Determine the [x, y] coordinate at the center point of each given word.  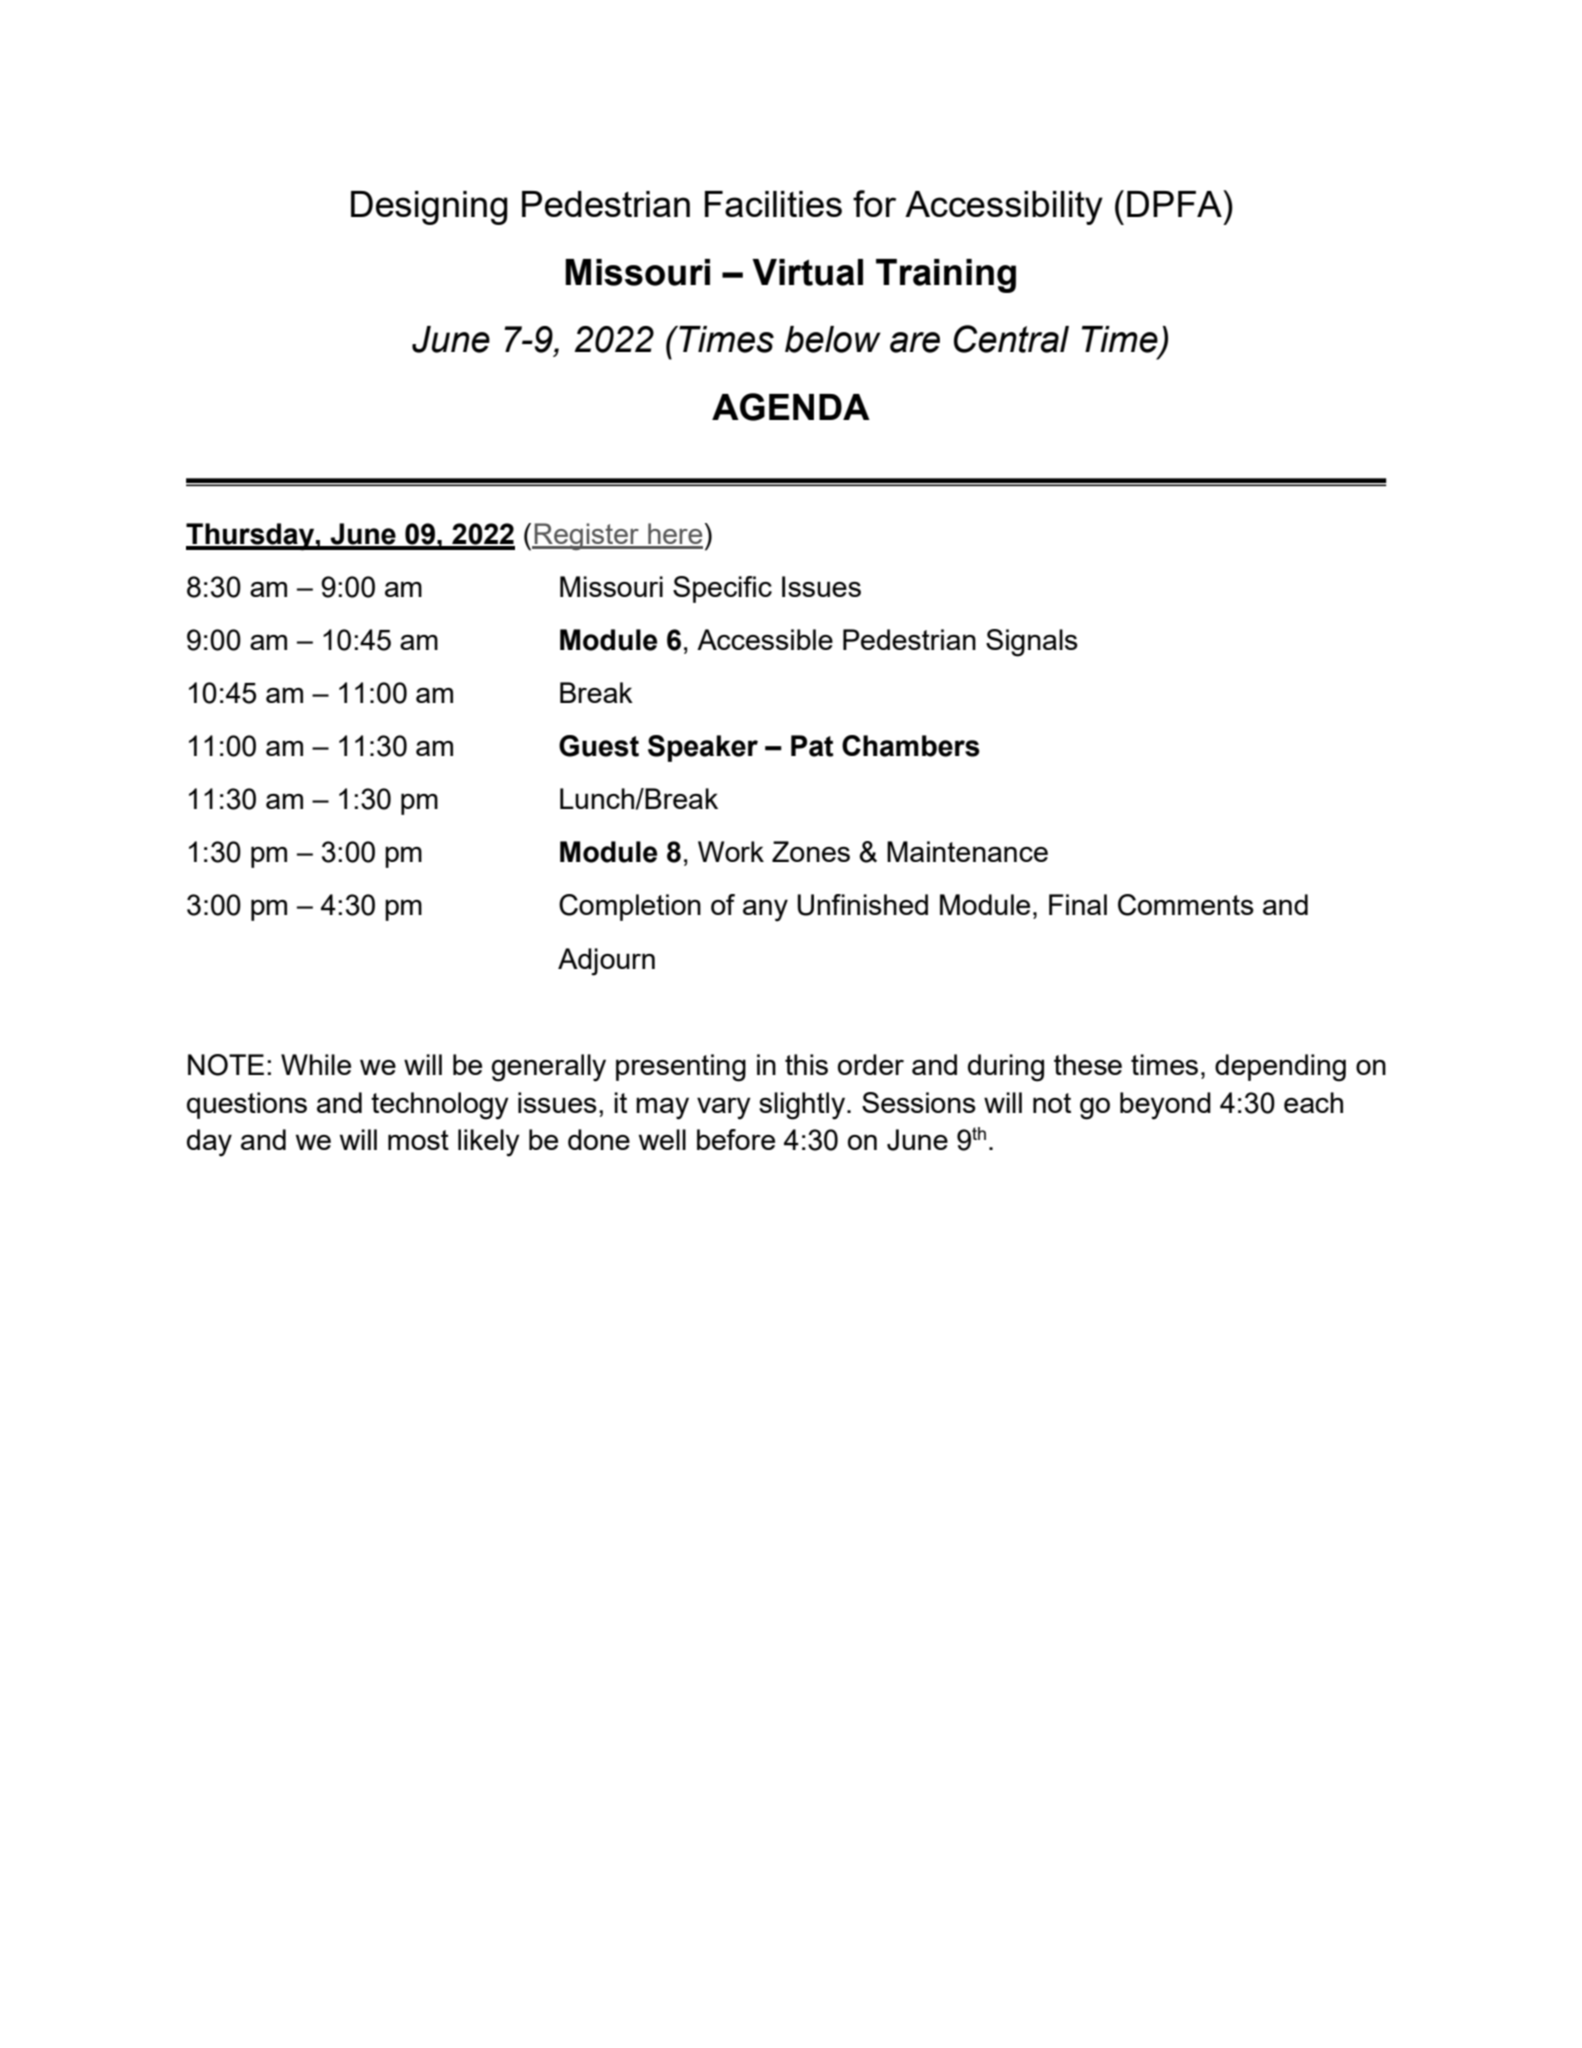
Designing [429, 208]
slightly [803, 1106]
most [418, 1140]
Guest [599, 746]
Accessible [765, 639]
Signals [1032, 643]
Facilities [773, 204]
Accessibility [1004, 208]
